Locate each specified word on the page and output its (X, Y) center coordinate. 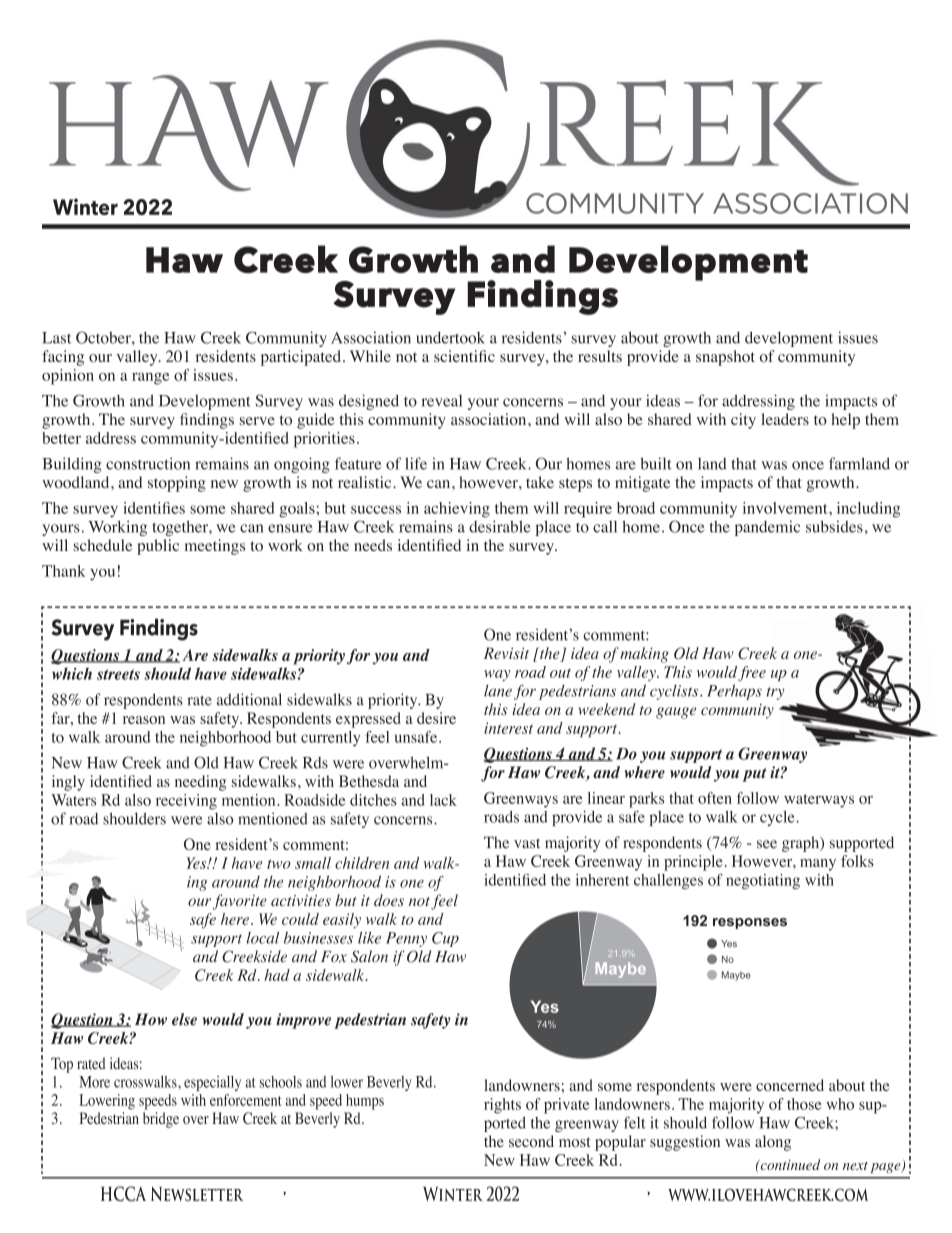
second (531, 1141)
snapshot (725, 358)
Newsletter (197, 1194)
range (150, 378)
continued (789, 1164)
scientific (464, 356)
